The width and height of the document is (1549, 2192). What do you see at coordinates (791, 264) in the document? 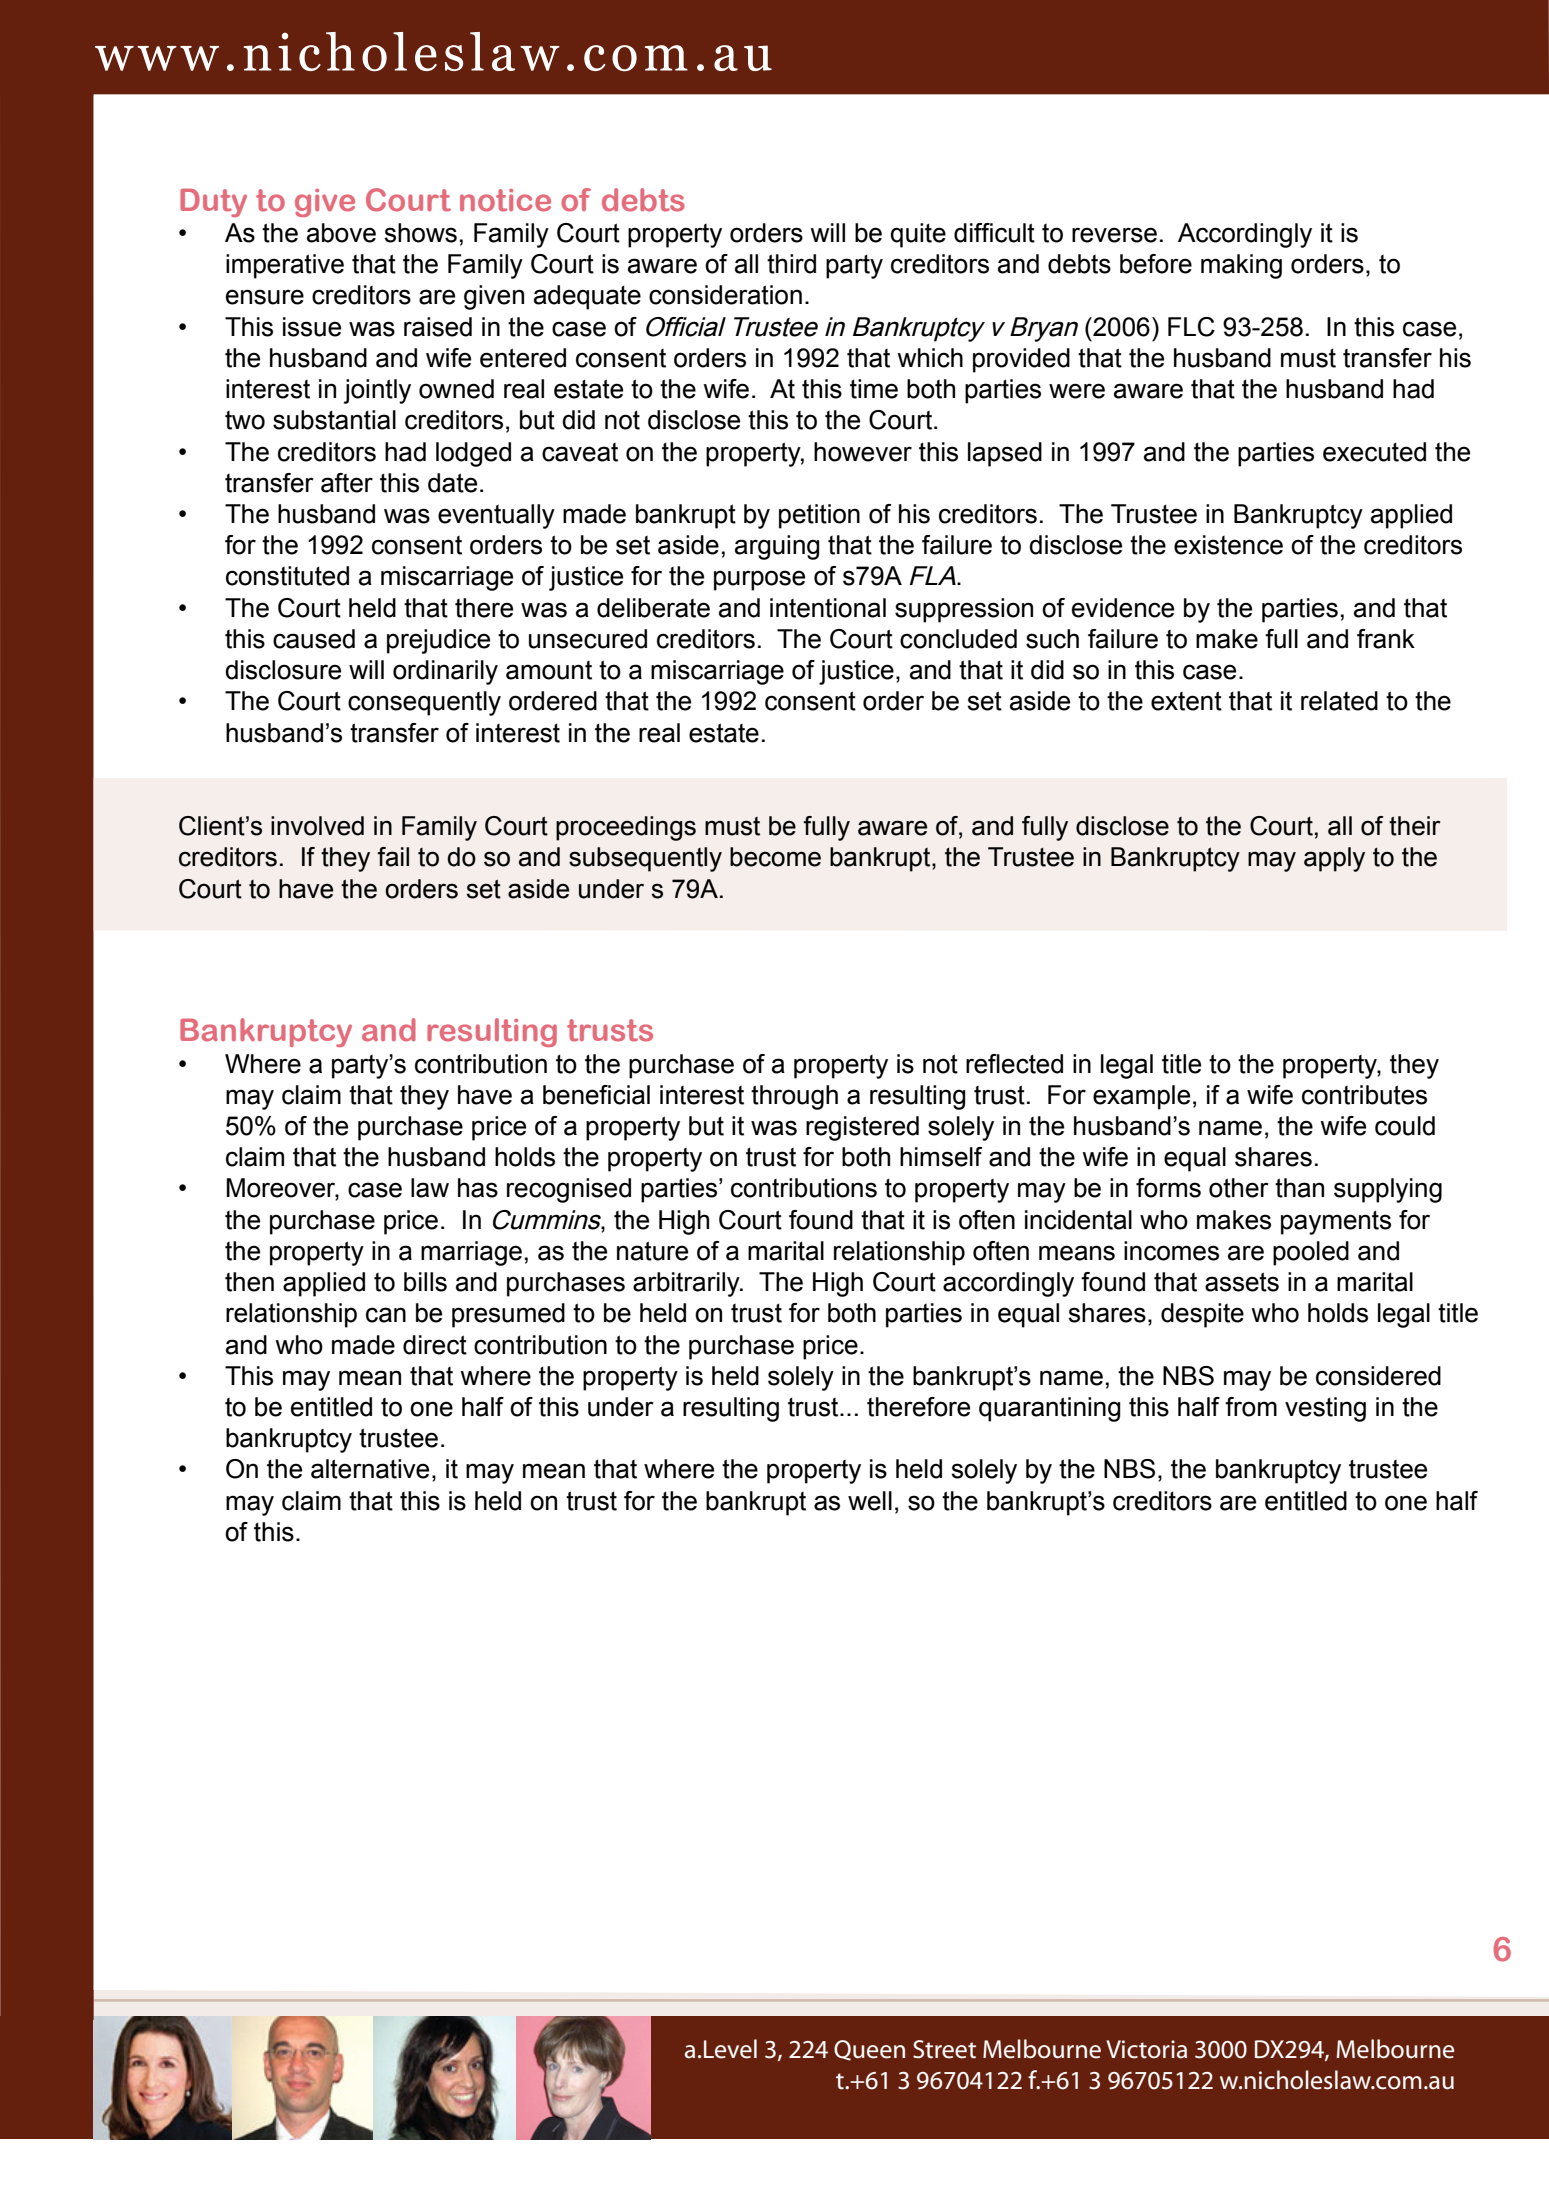
I see `third` at bounding box center [791, 264].
